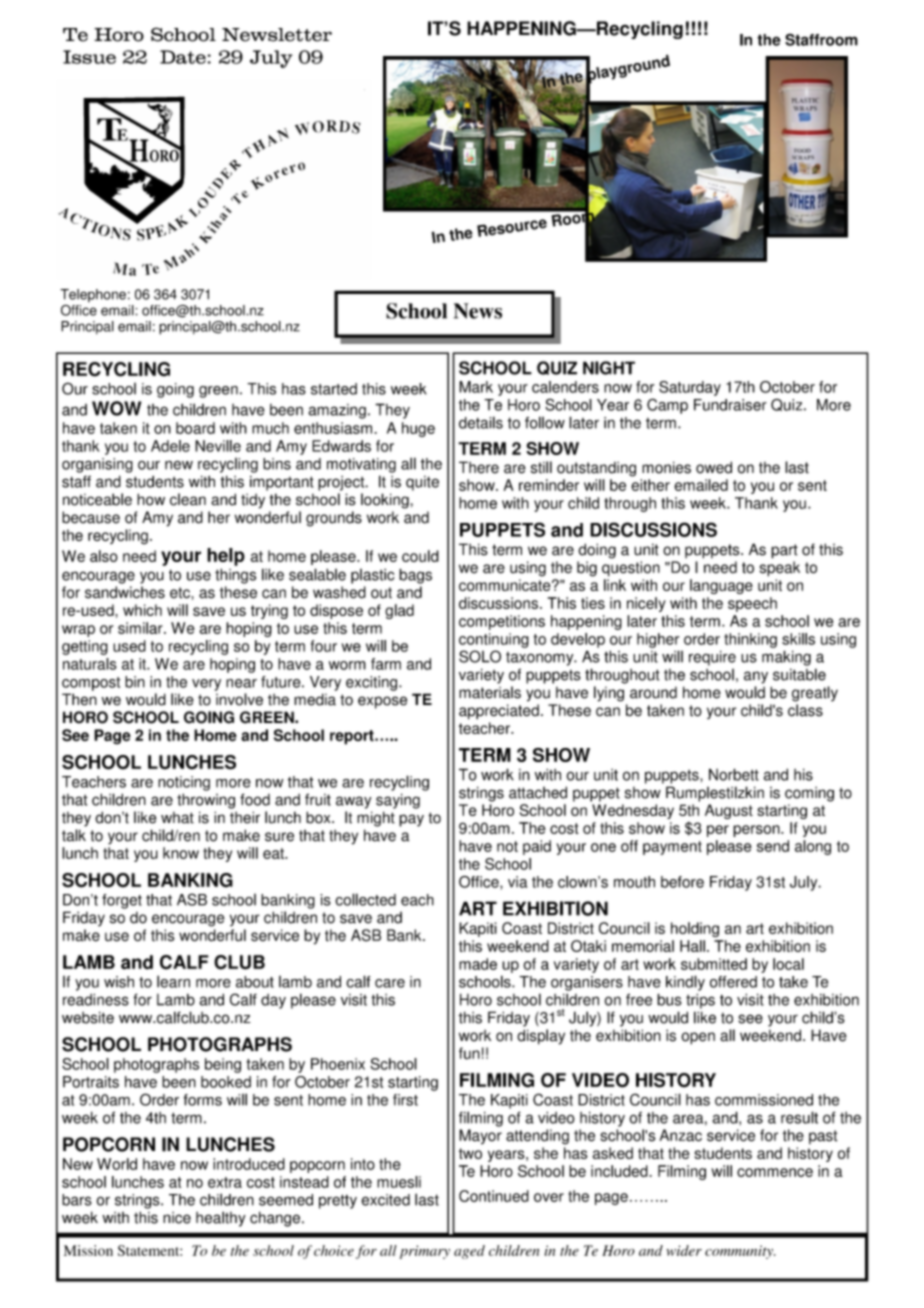 The height and width of the image is (1308, 924). Describe the element at coordinates (184, 57) in the image. I see `Date` at that location.
